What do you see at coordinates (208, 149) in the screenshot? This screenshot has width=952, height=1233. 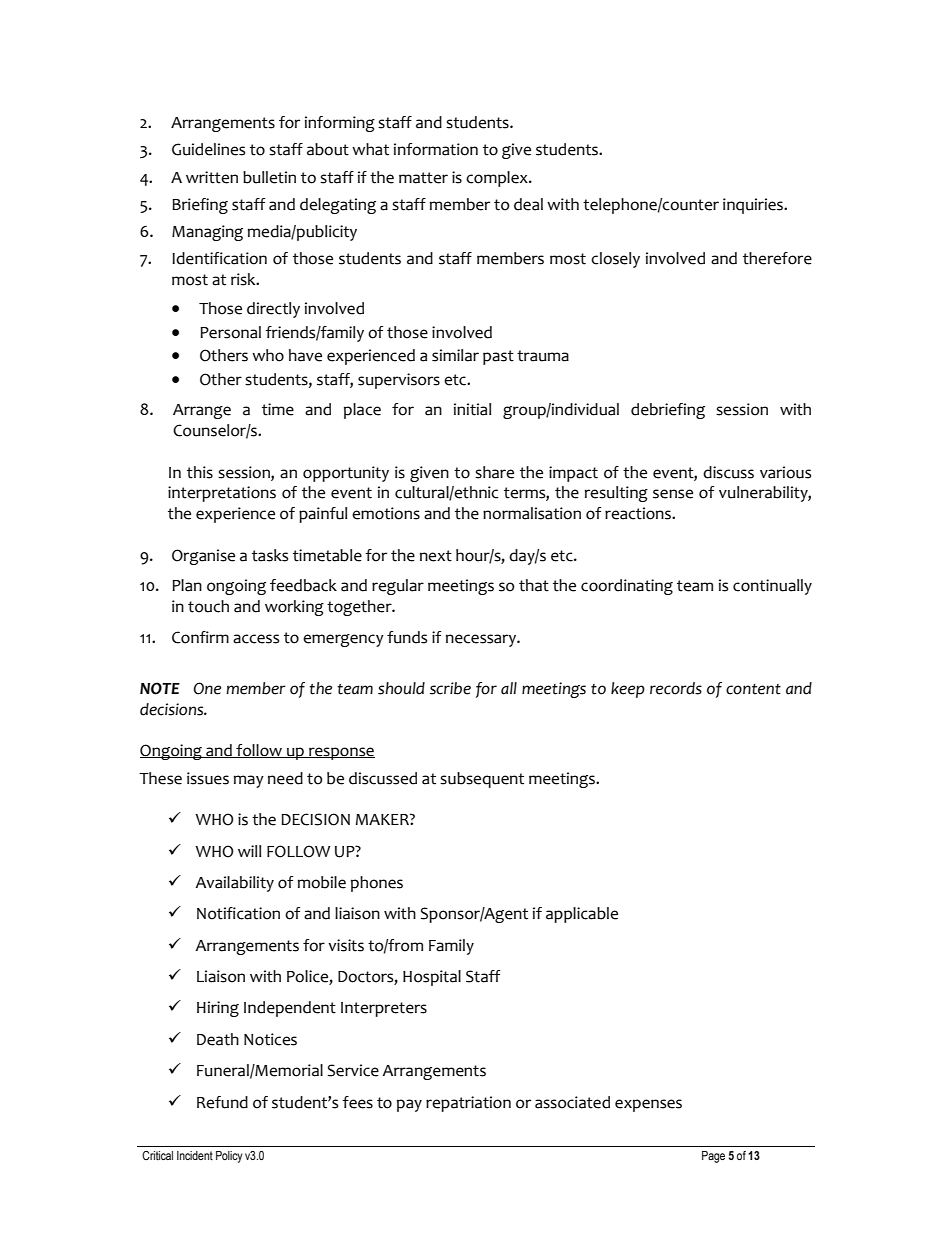 I see `Guidelines` at bounding box center [208, 149].
